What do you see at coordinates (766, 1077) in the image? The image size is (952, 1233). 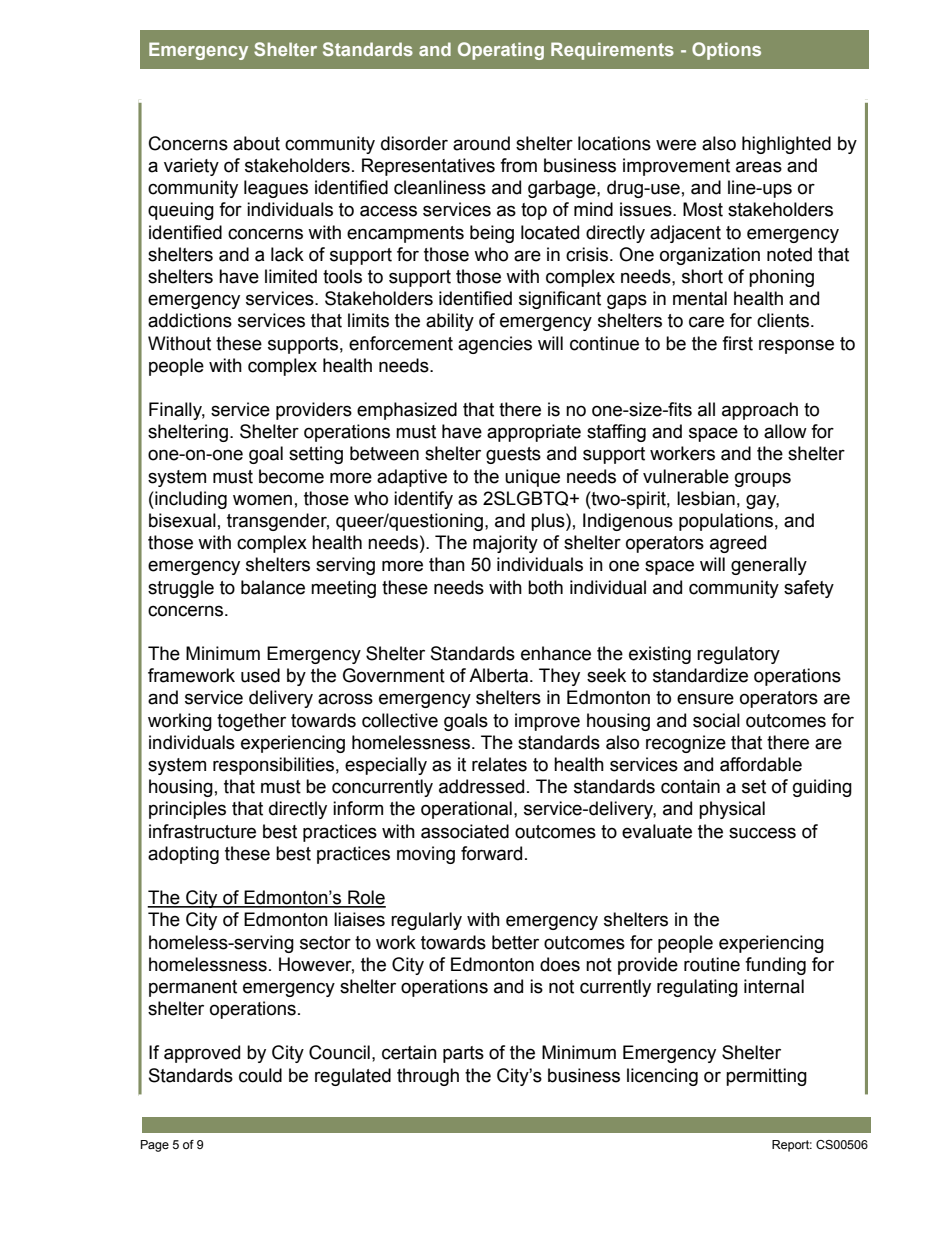 I see `permitting` at bounding box center [766, 1077].
